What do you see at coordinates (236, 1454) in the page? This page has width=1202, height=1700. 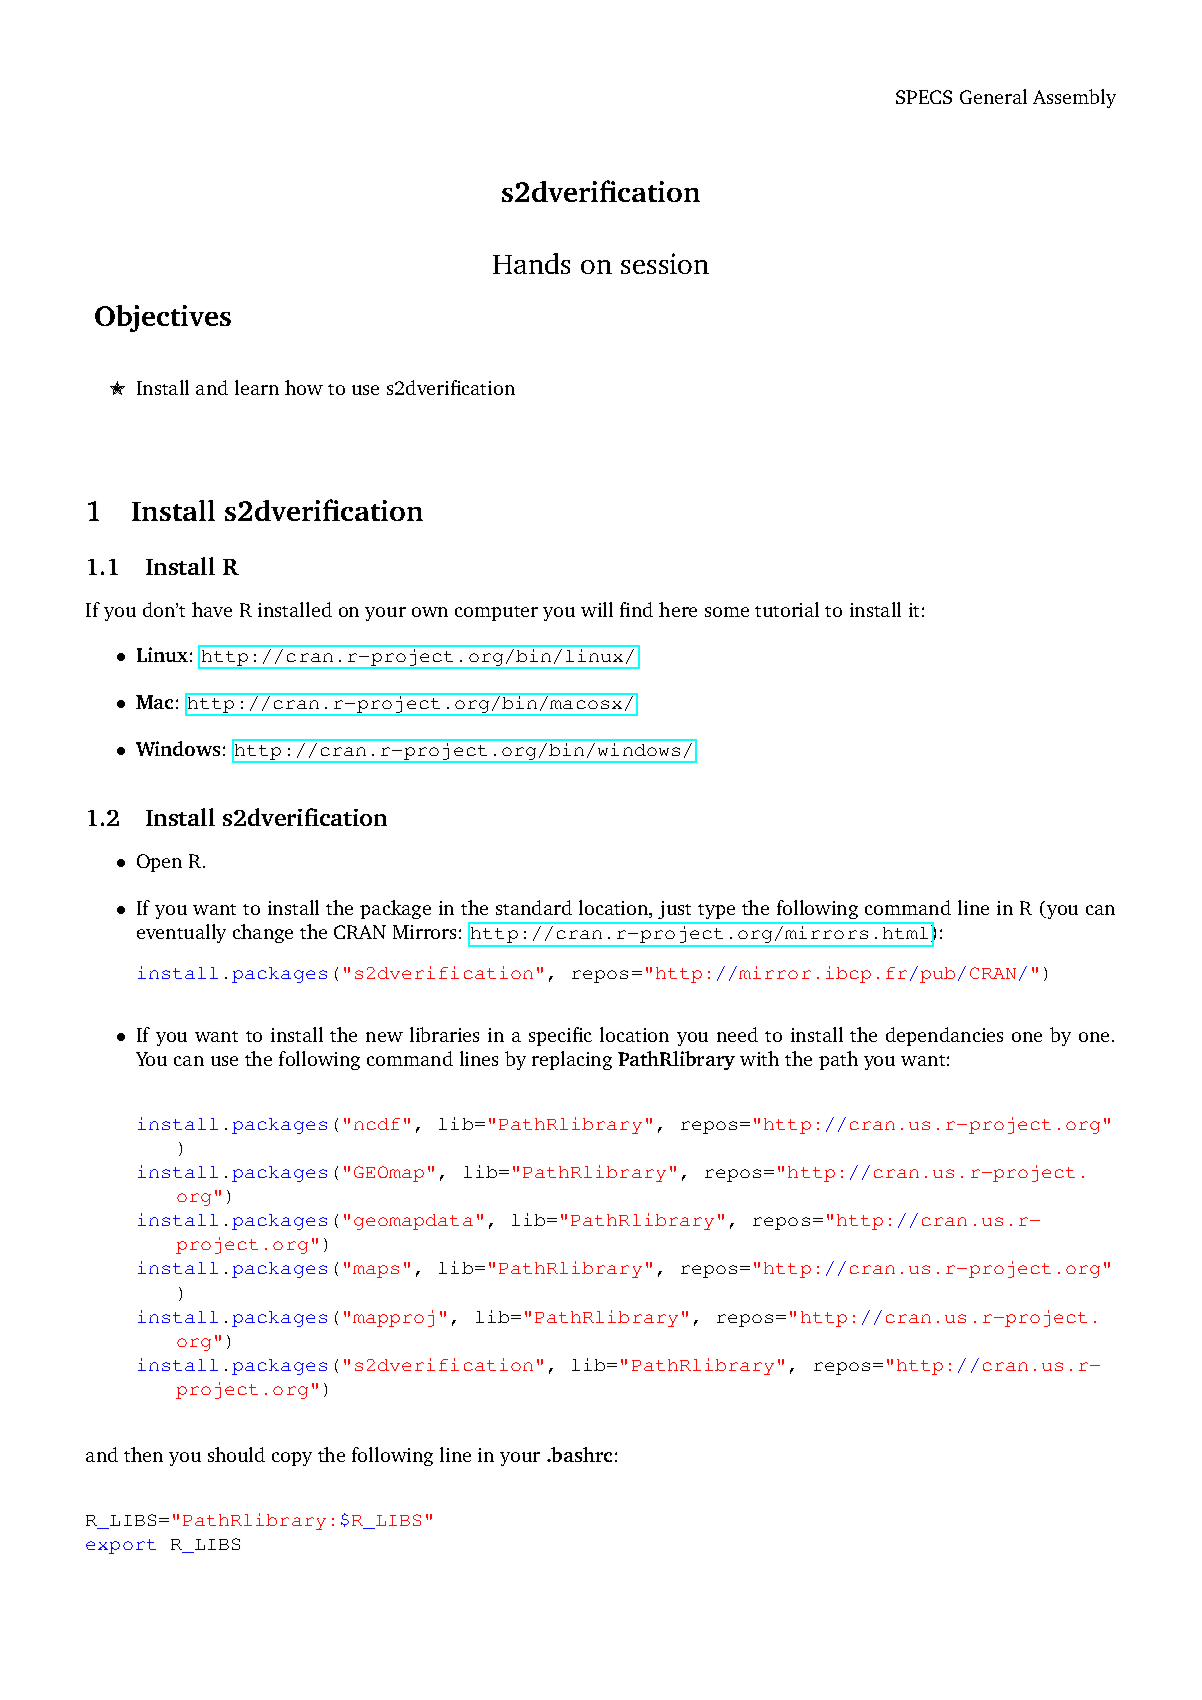 I see `should` at bounding box center [236, 1454].
